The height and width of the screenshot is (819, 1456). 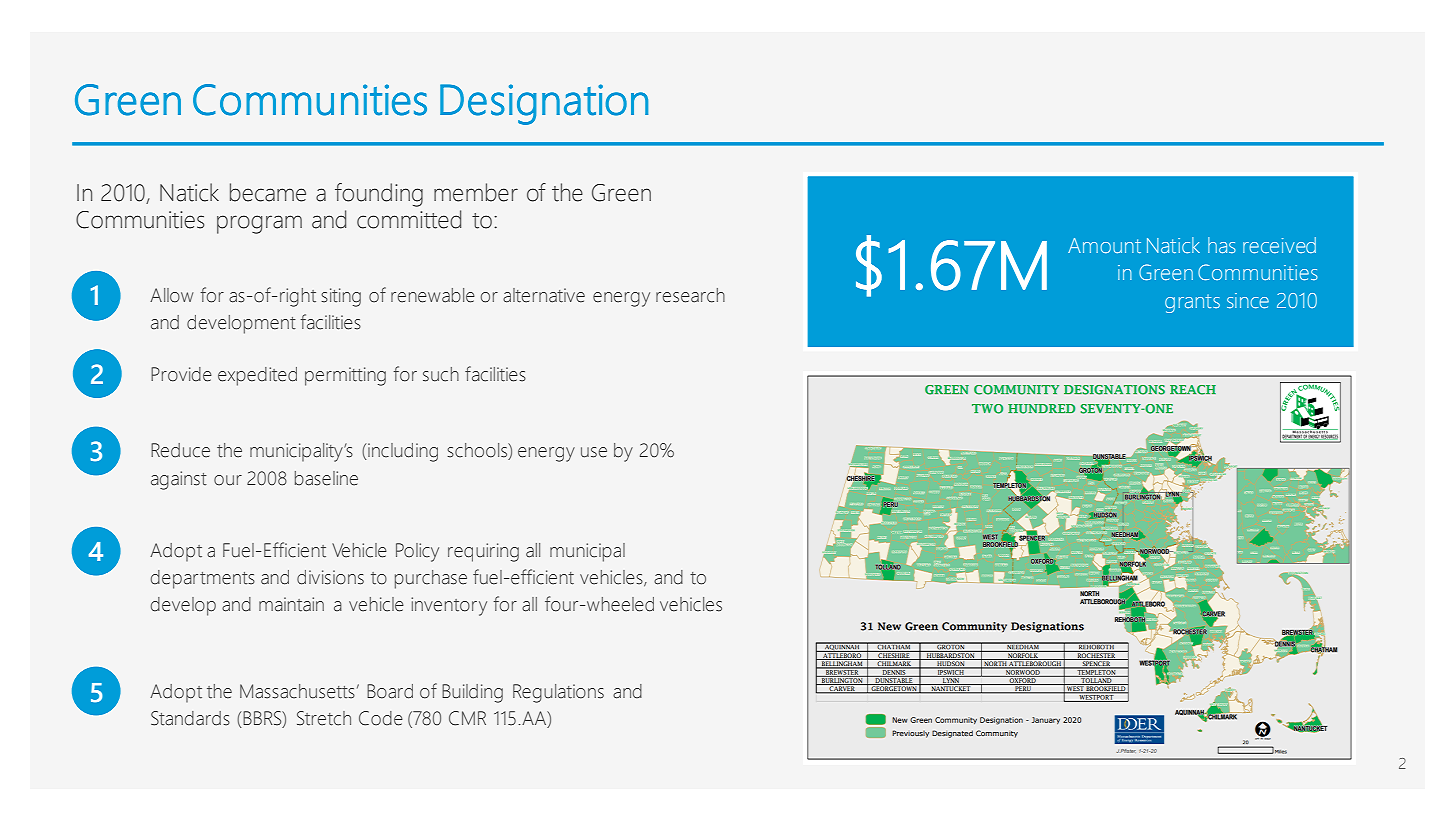 I want to click on Amount, so click(x=1104, y=245).
